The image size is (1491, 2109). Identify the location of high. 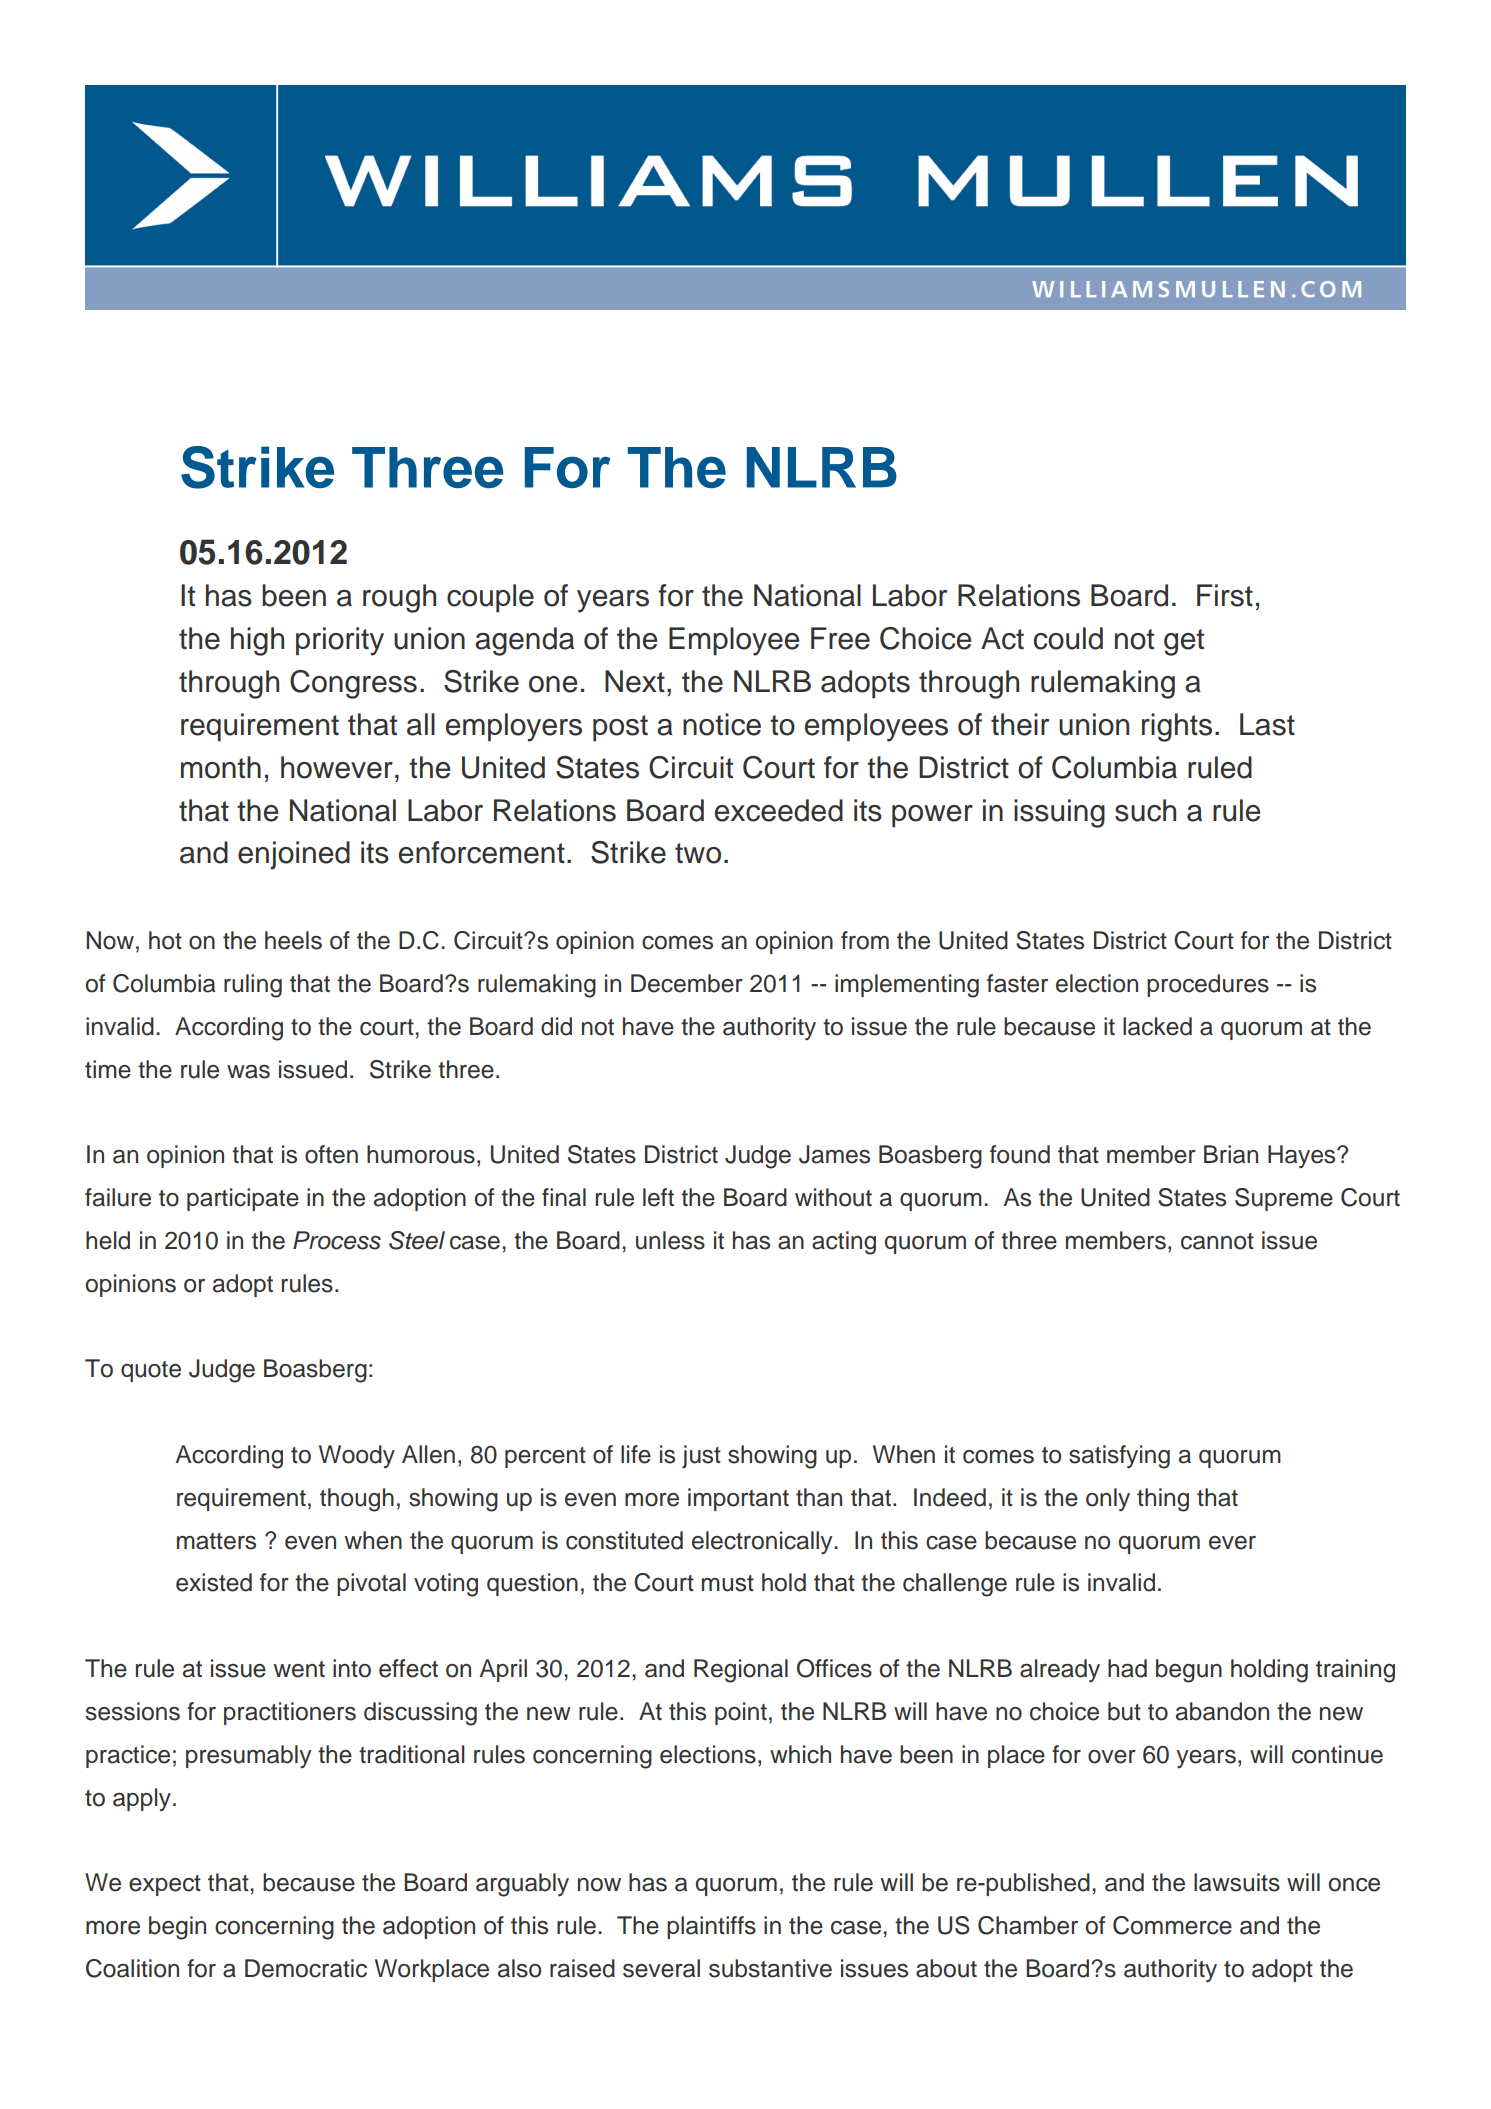
(257, 641).
